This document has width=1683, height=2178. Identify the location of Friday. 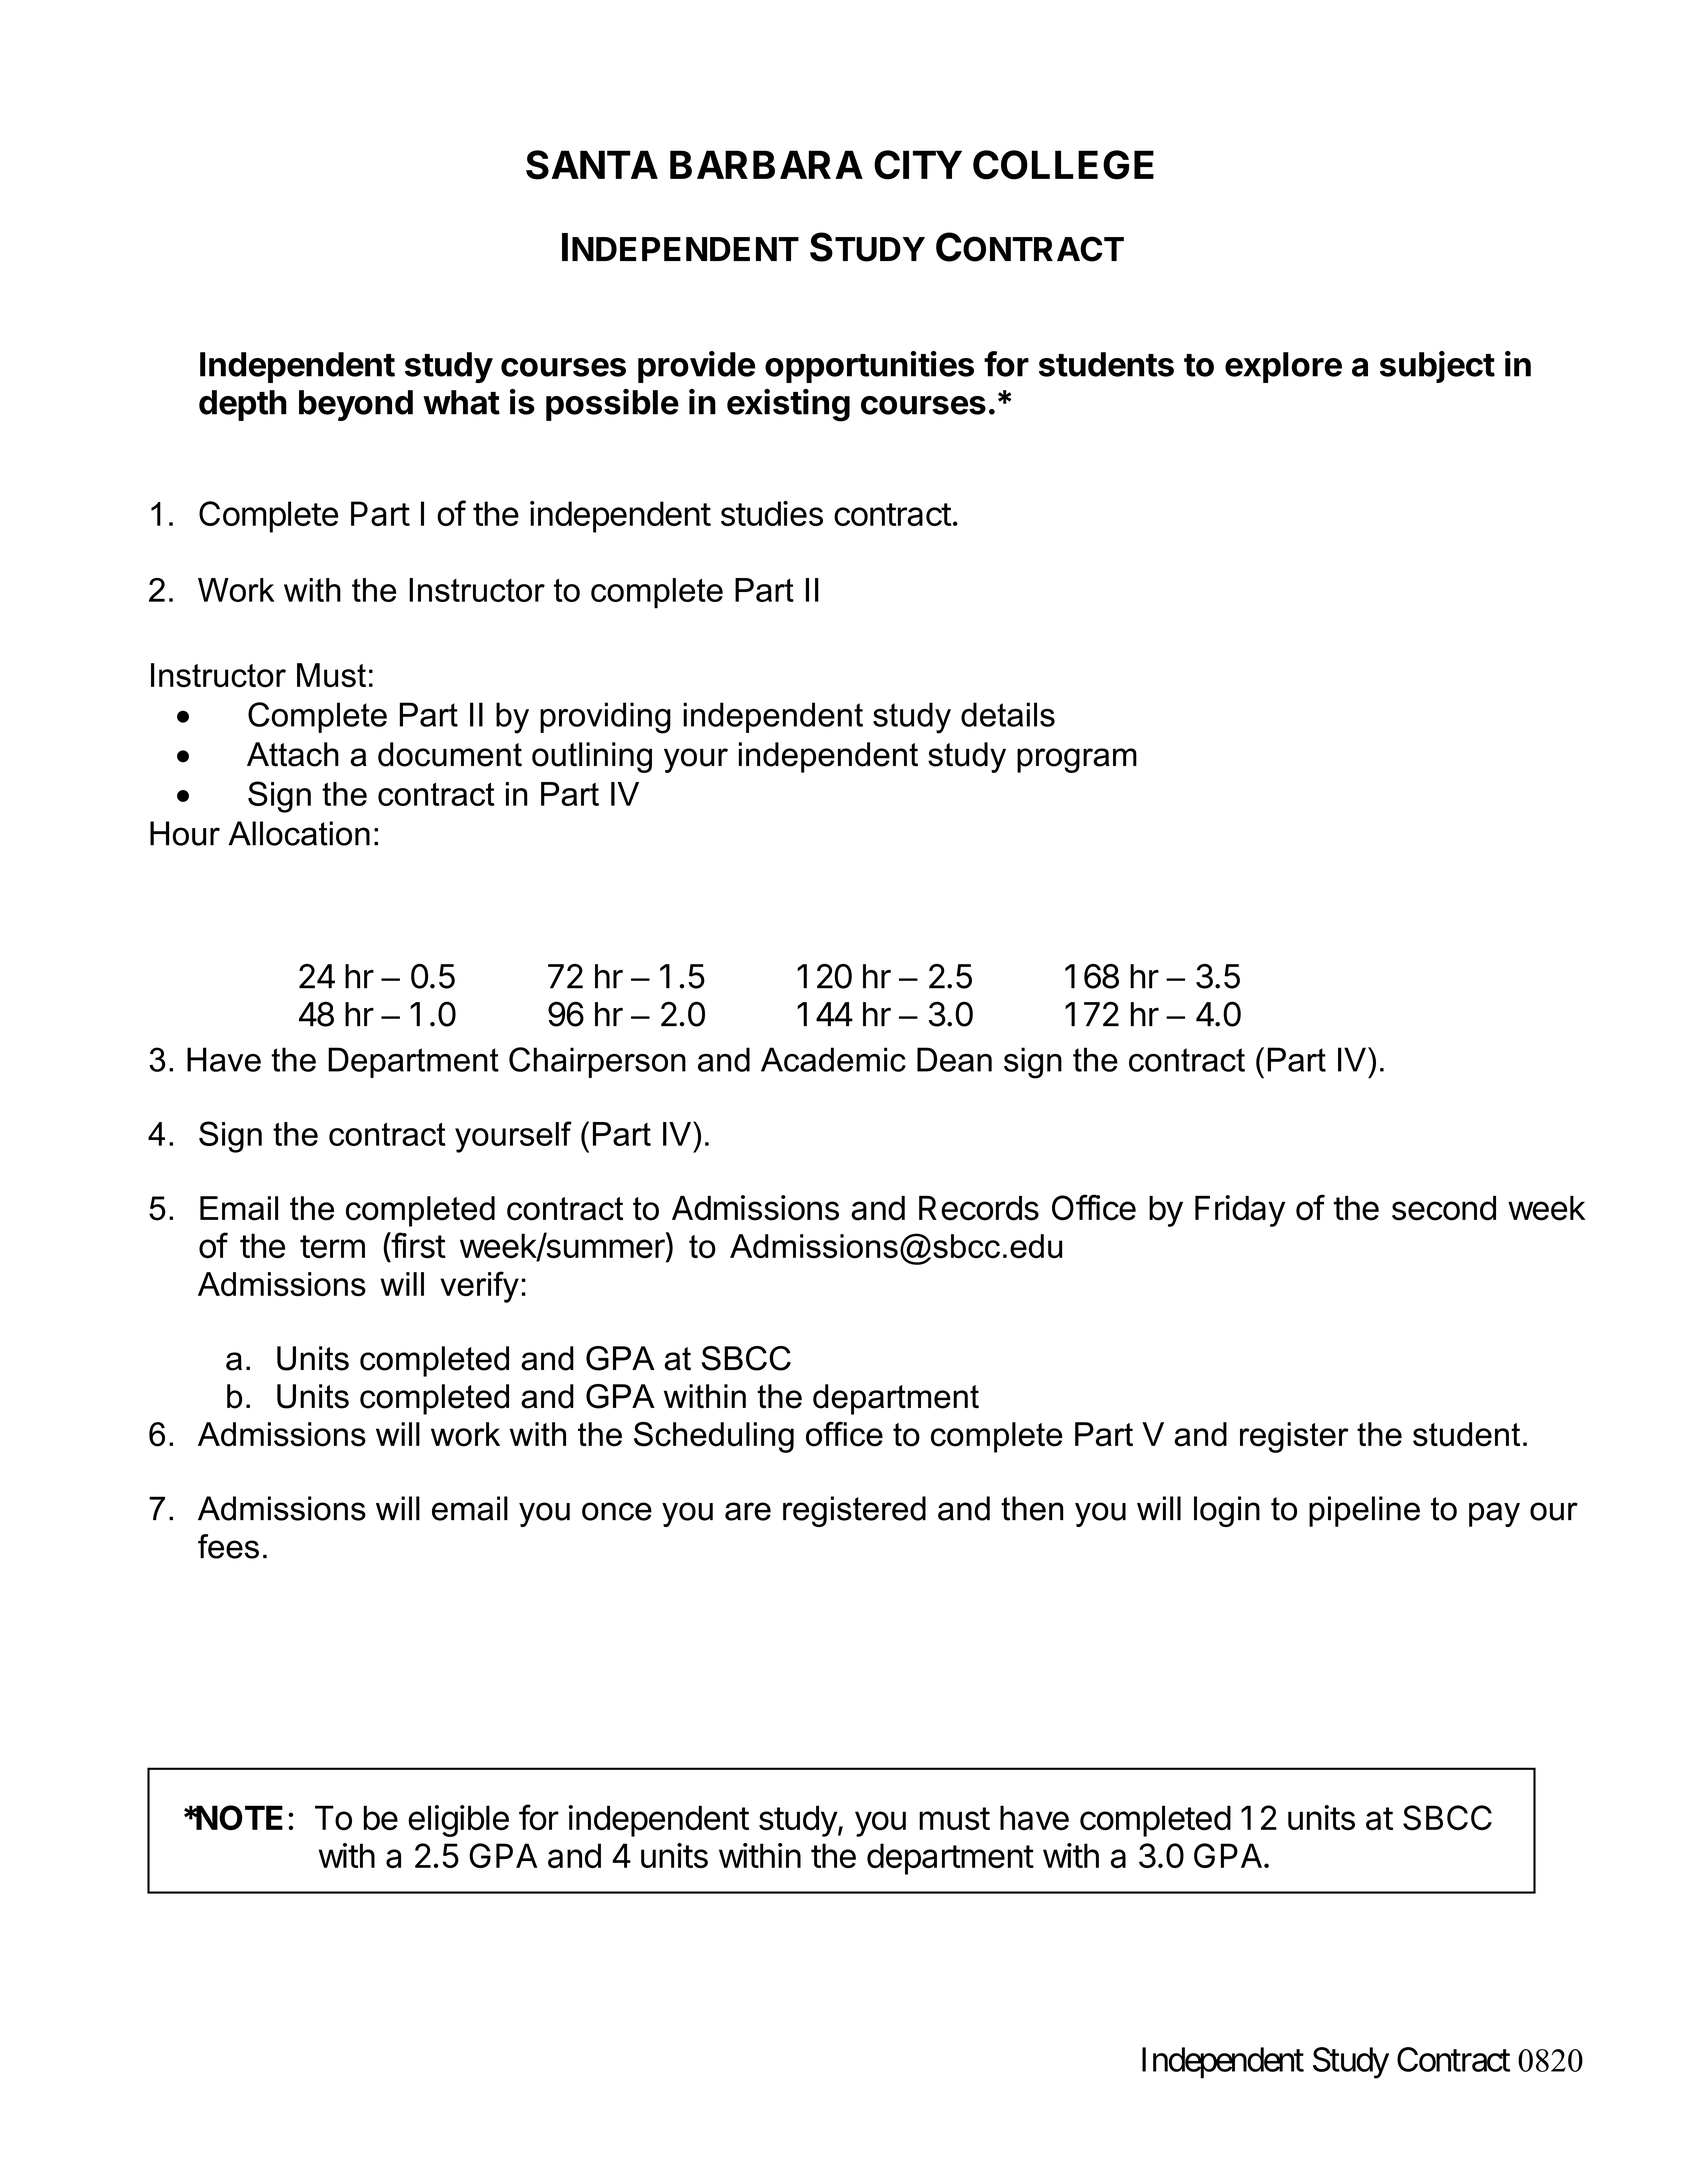
(1240, 1211).
